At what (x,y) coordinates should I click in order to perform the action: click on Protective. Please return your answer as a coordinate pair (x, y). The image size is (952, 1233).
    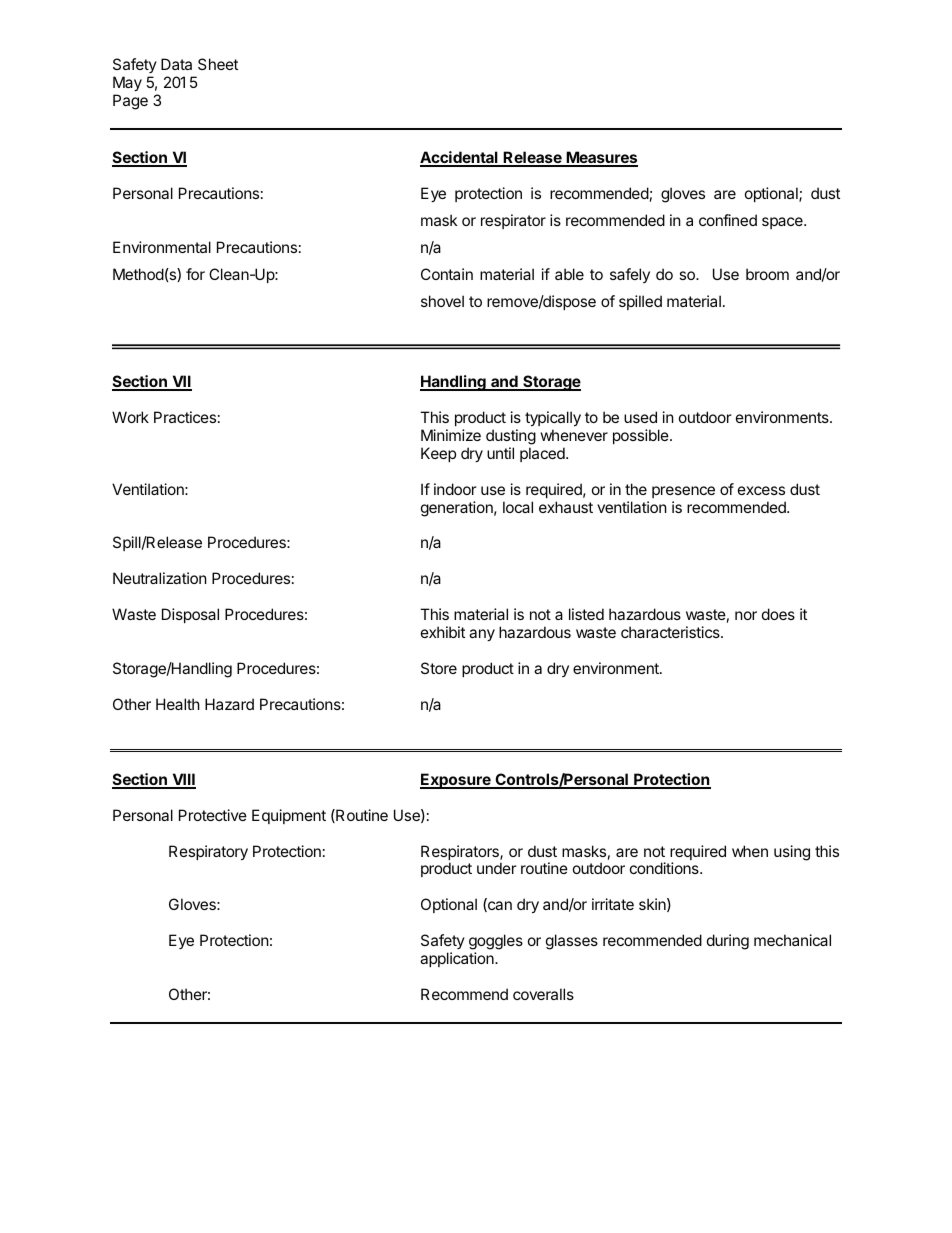
    Looking at the image, I should click on (213, 815).
